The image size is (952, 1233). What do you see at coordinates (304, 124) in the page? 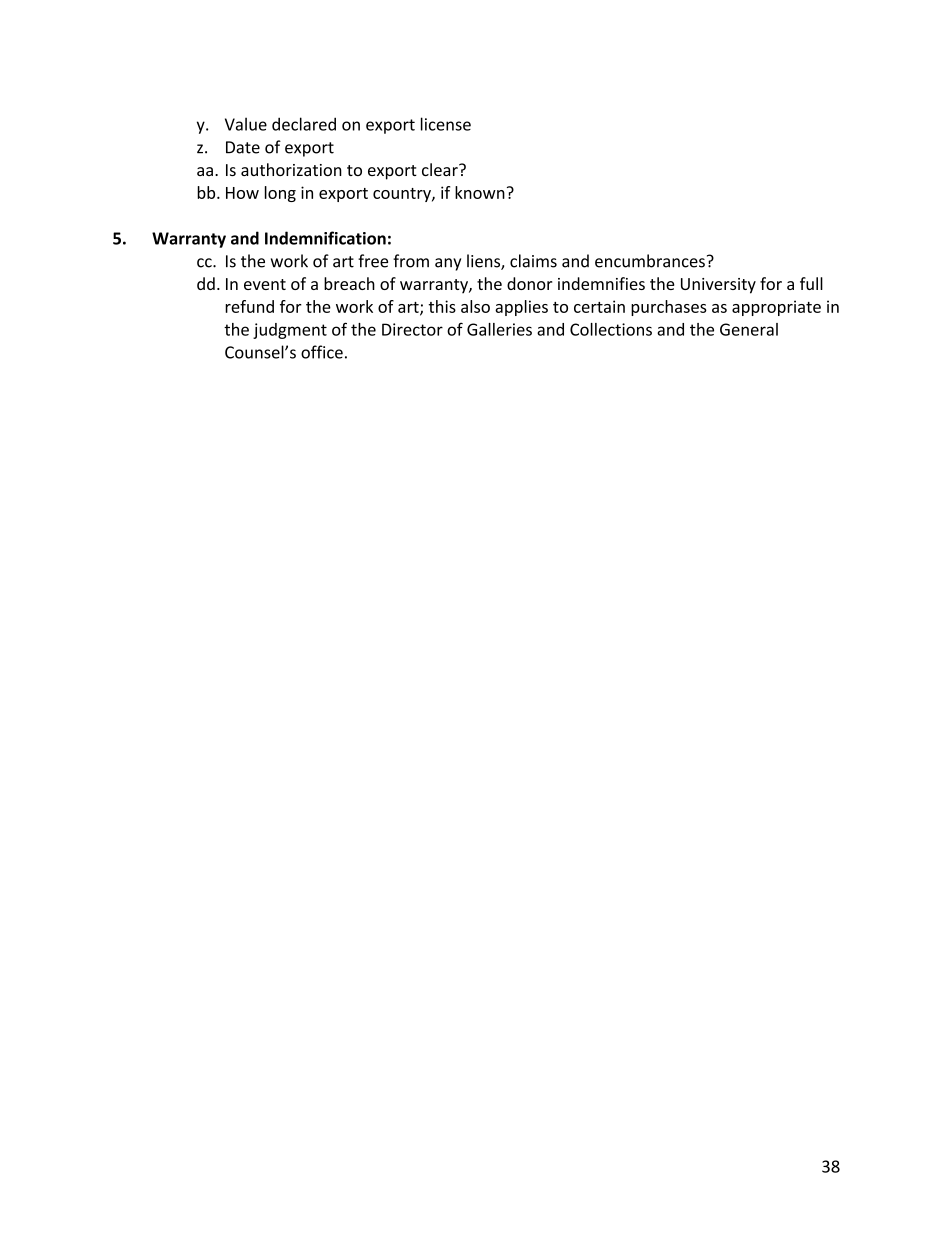
I see `declared` at bounding box center [304, 124].
